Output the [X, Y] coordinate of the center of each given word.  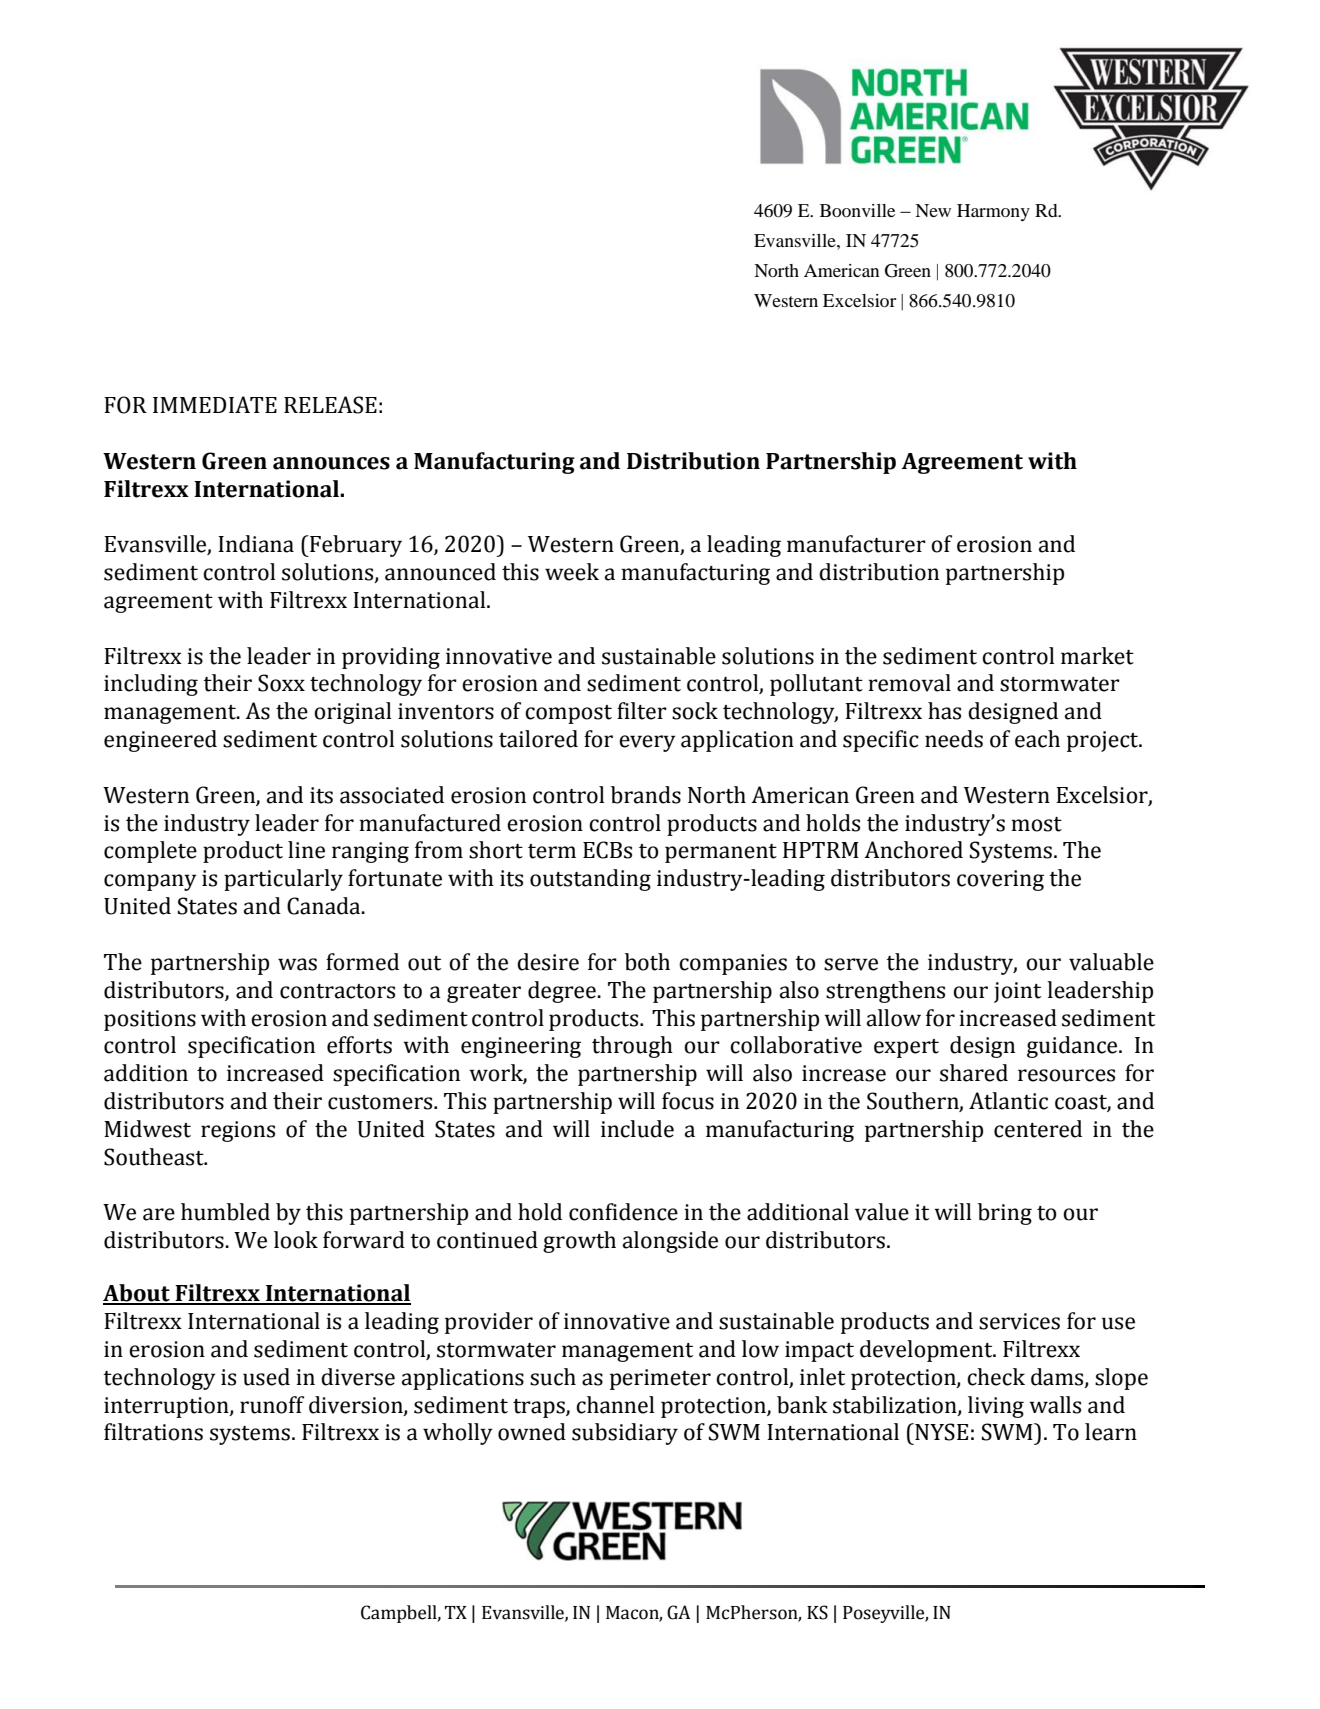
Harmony [993, 212]
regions [238, 1131]
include [637, 1129]
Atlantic [1008, 1101]
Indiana [256, 544]
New [933, 210]
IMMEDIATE [215, 404]
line [306, 850]
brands [646, 795]
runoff [272, 1405]
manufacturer [856, 544]
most [1036, 824]
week [572, 572]
